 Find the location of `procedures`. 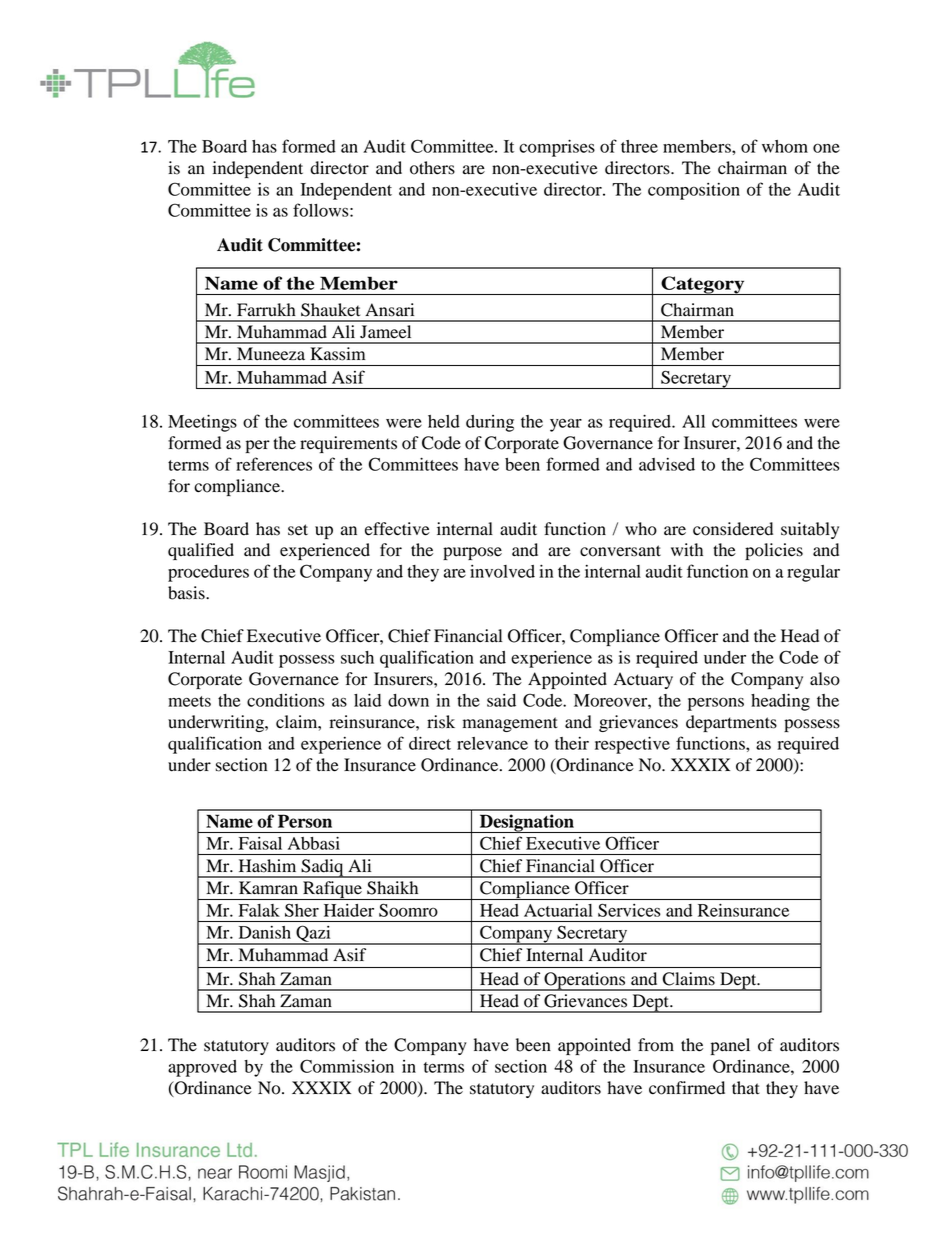

procedures is located at coordinates (208, 573).
